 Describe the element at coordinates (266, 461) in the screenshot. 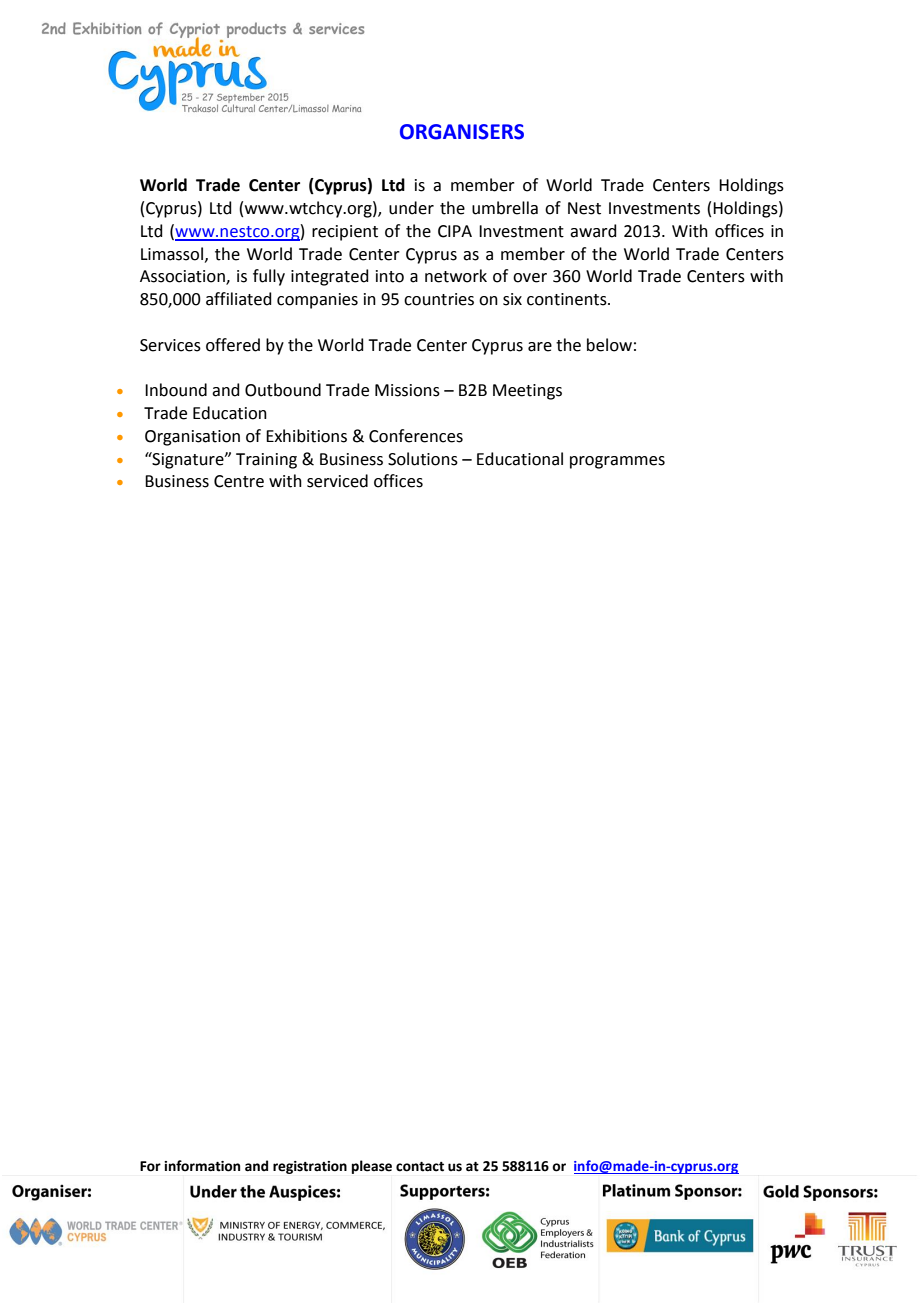

I see `Training` at that location.
